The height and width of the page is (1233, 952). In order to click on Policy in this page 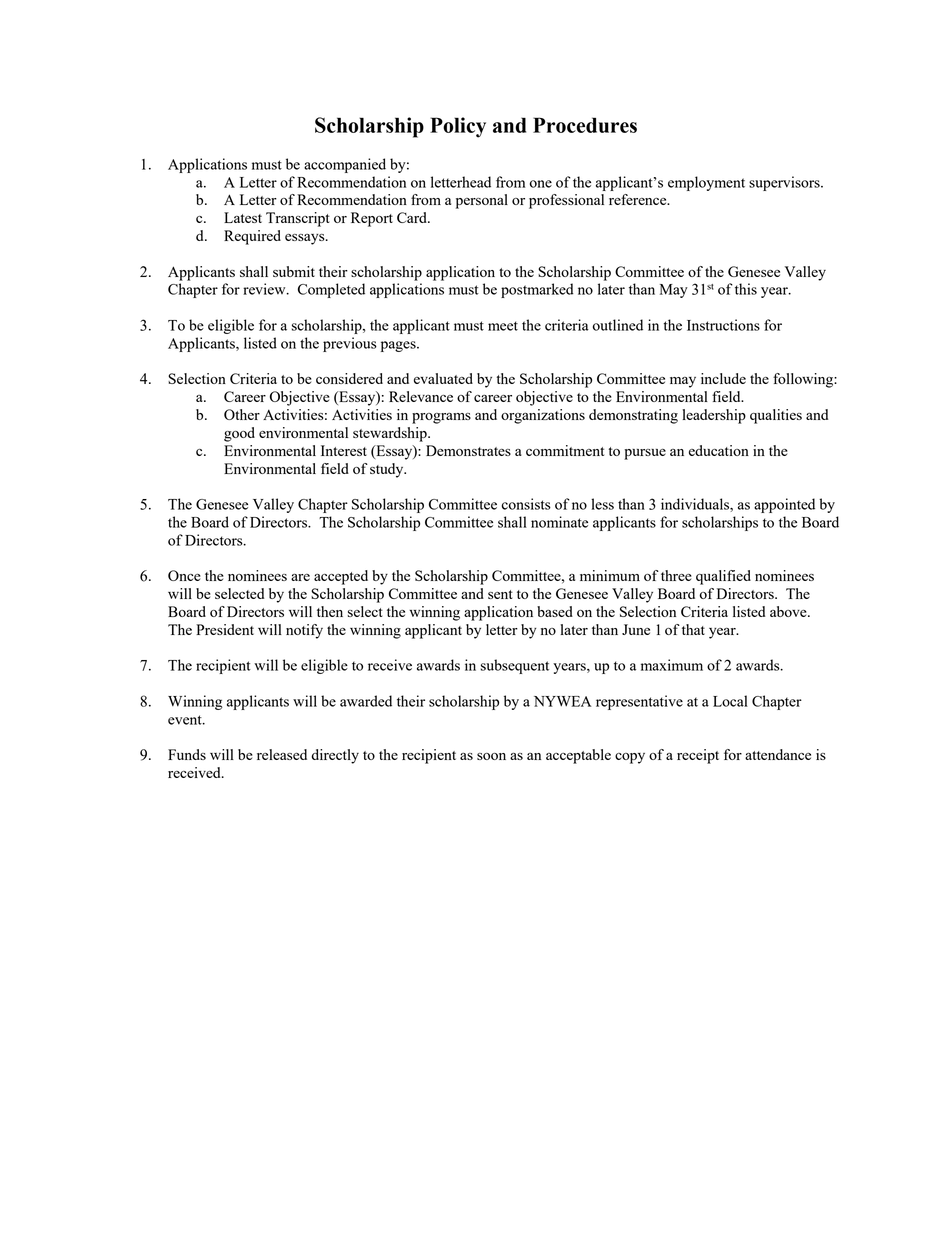, I will do `click(458, 127)`.
